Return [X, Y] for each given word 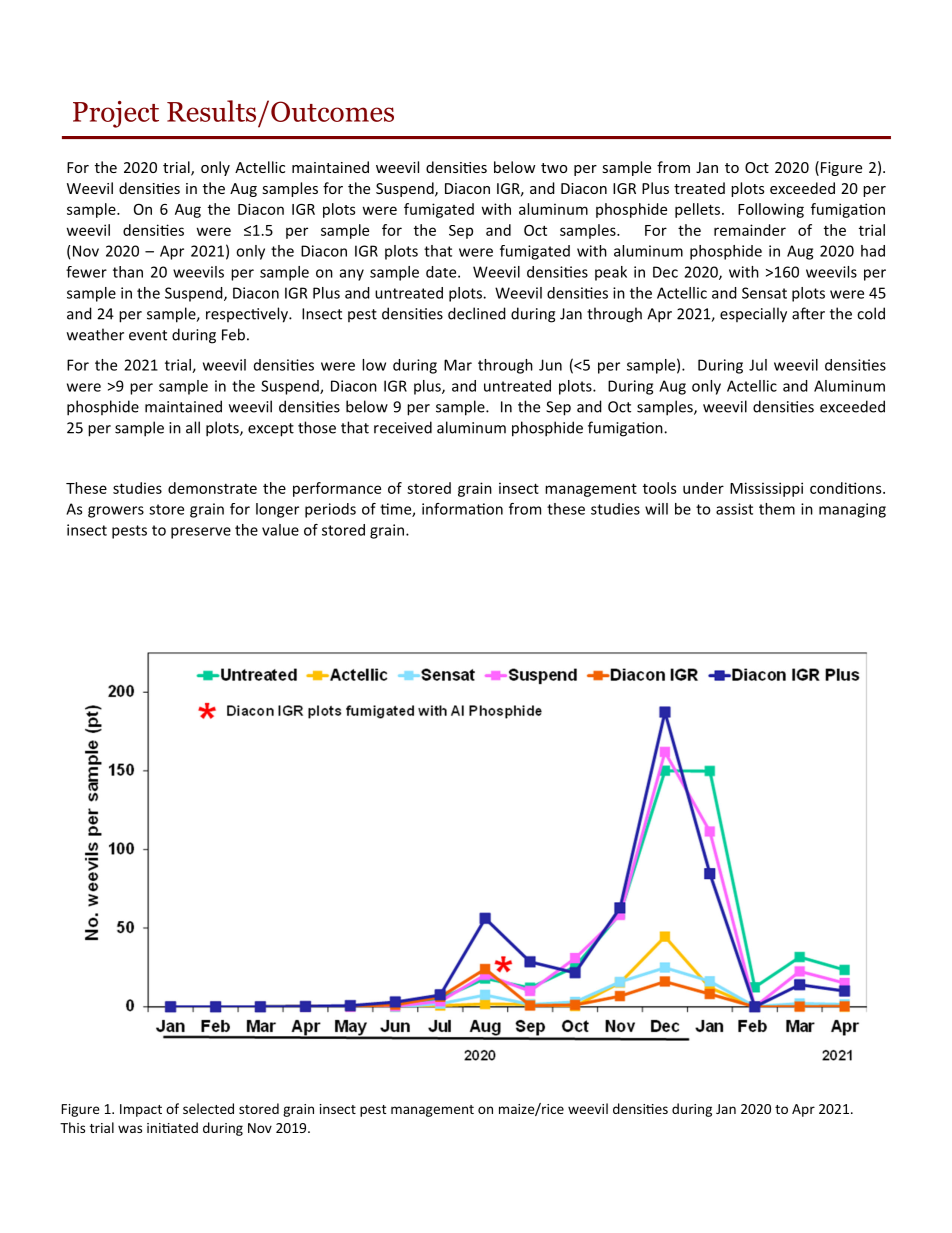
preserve [201, 533]
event [148, 335]
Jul [758, 365]
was [130, 1129]
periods [330, 510]
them [777, 509]
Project [116, 114]
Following [771, 210]
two [554, 168]
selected [208, 1108]
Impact [141, 1110]
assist [734, 509]
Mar [458, 365]
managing [852, 510]
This [72, 1127]
